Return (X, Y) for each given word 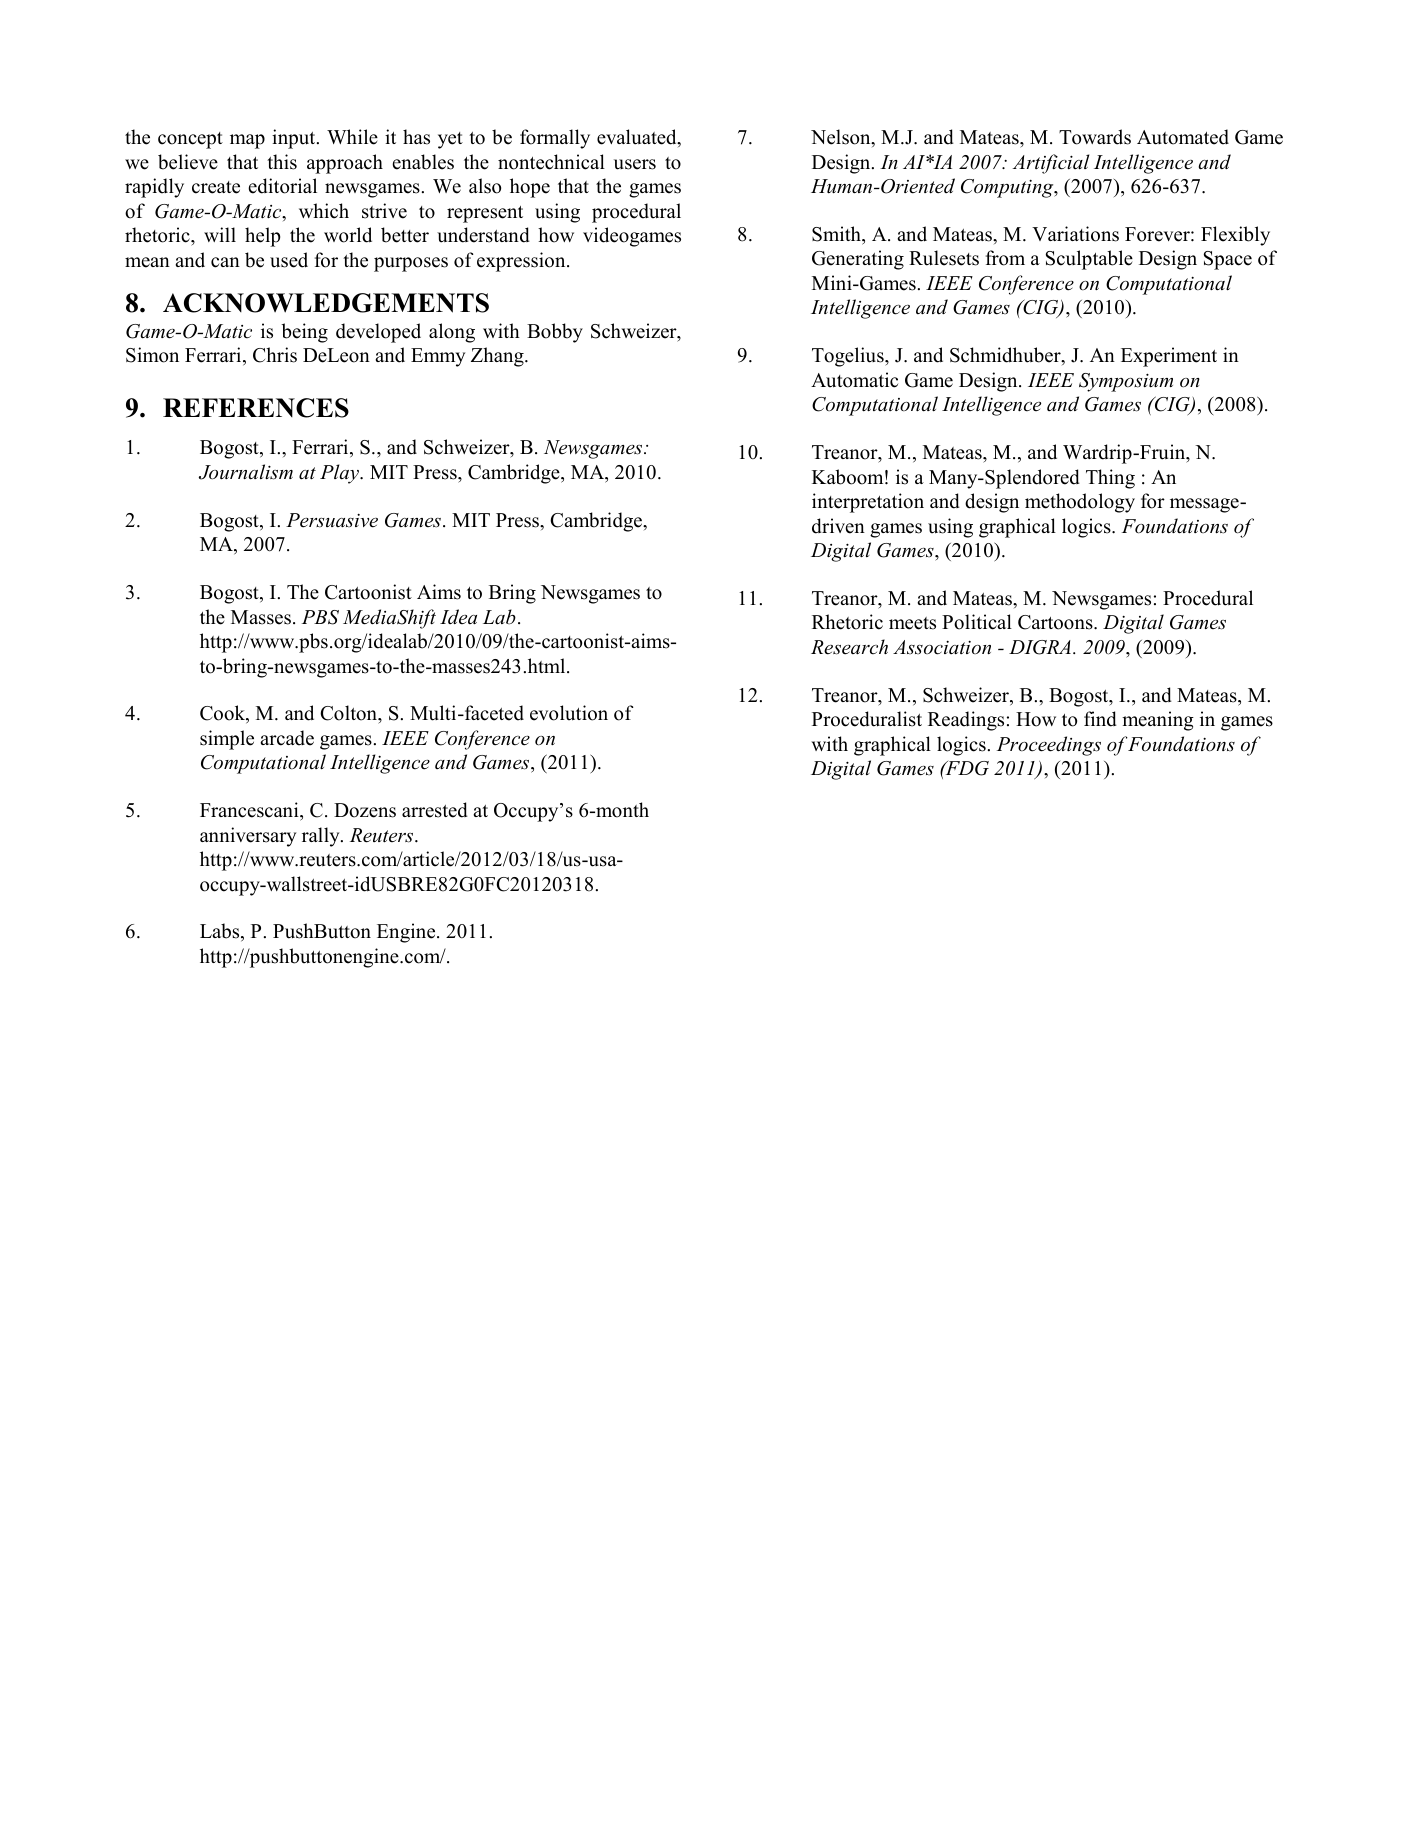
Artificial (1050, 164)
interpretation (868, 503)
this (282, 162)
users (635, 164)
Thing (1110, 479)
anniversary (248, 837)
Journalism (246, 472)
